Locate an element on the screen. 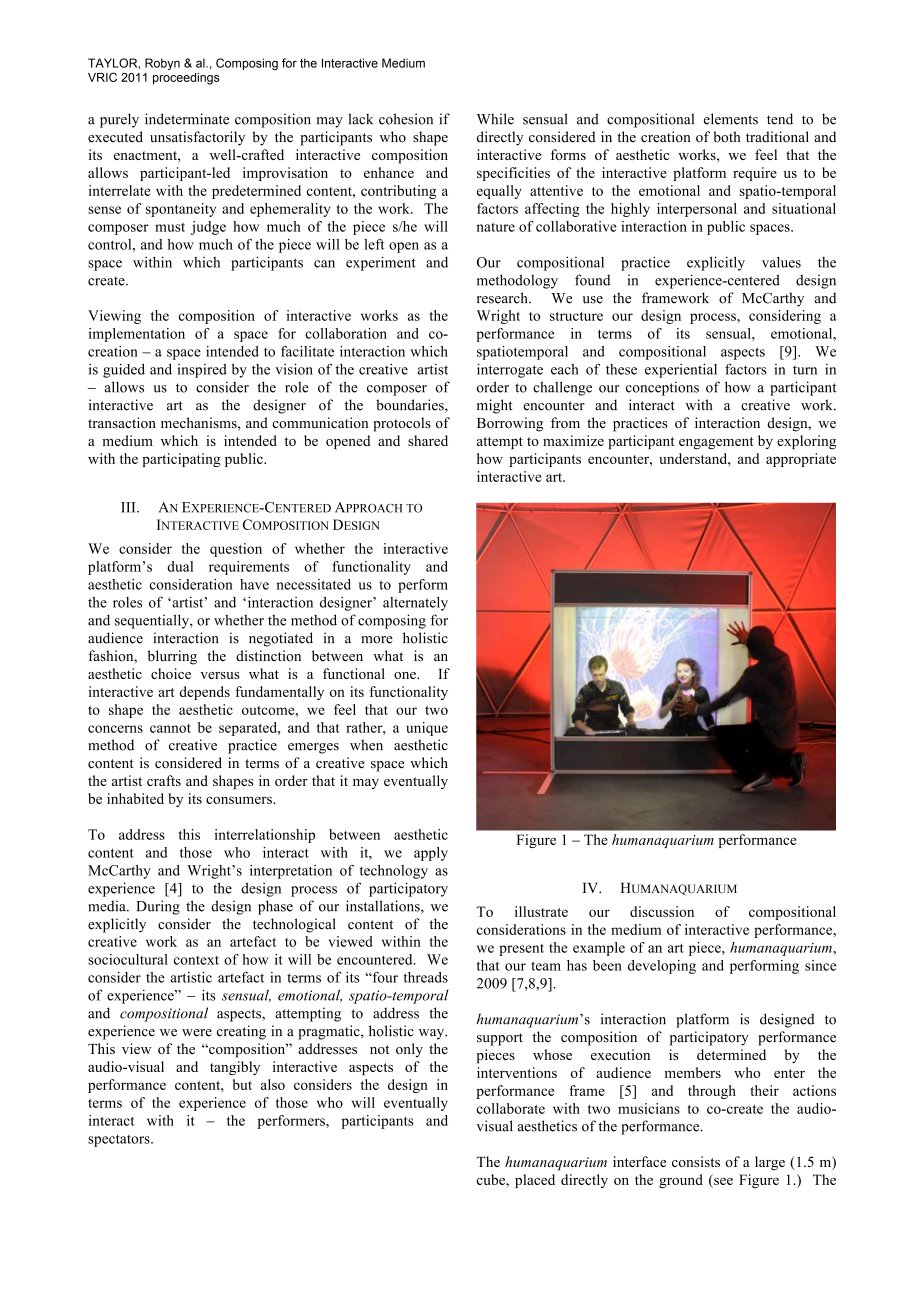  spectators is located at coordinates (120, 1140).
